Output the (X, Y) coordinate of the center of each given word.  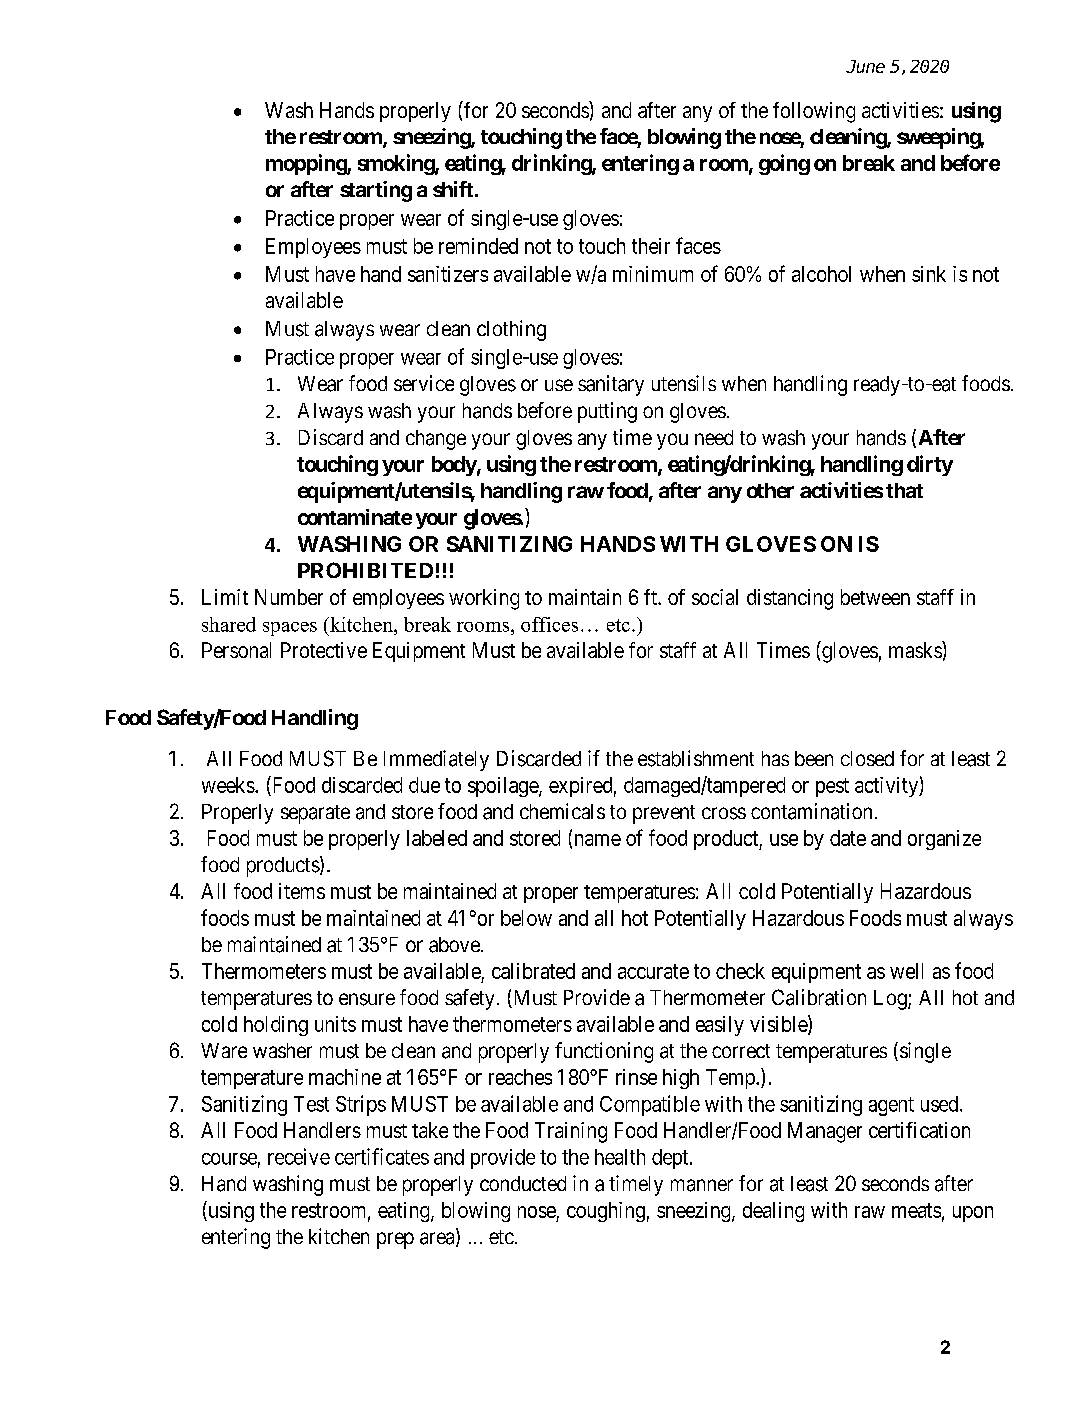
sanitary (611, 385)
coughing (606, 1212)
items (302, 891)
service (424, 383)
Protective (324, 650)
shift (453, 189)
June (865, 66)
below (526, 918)
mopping (307, 164)
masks (916, 649)
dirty (930, 465)
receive (299, 1156)
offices (549, 624)
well (906, 971)
